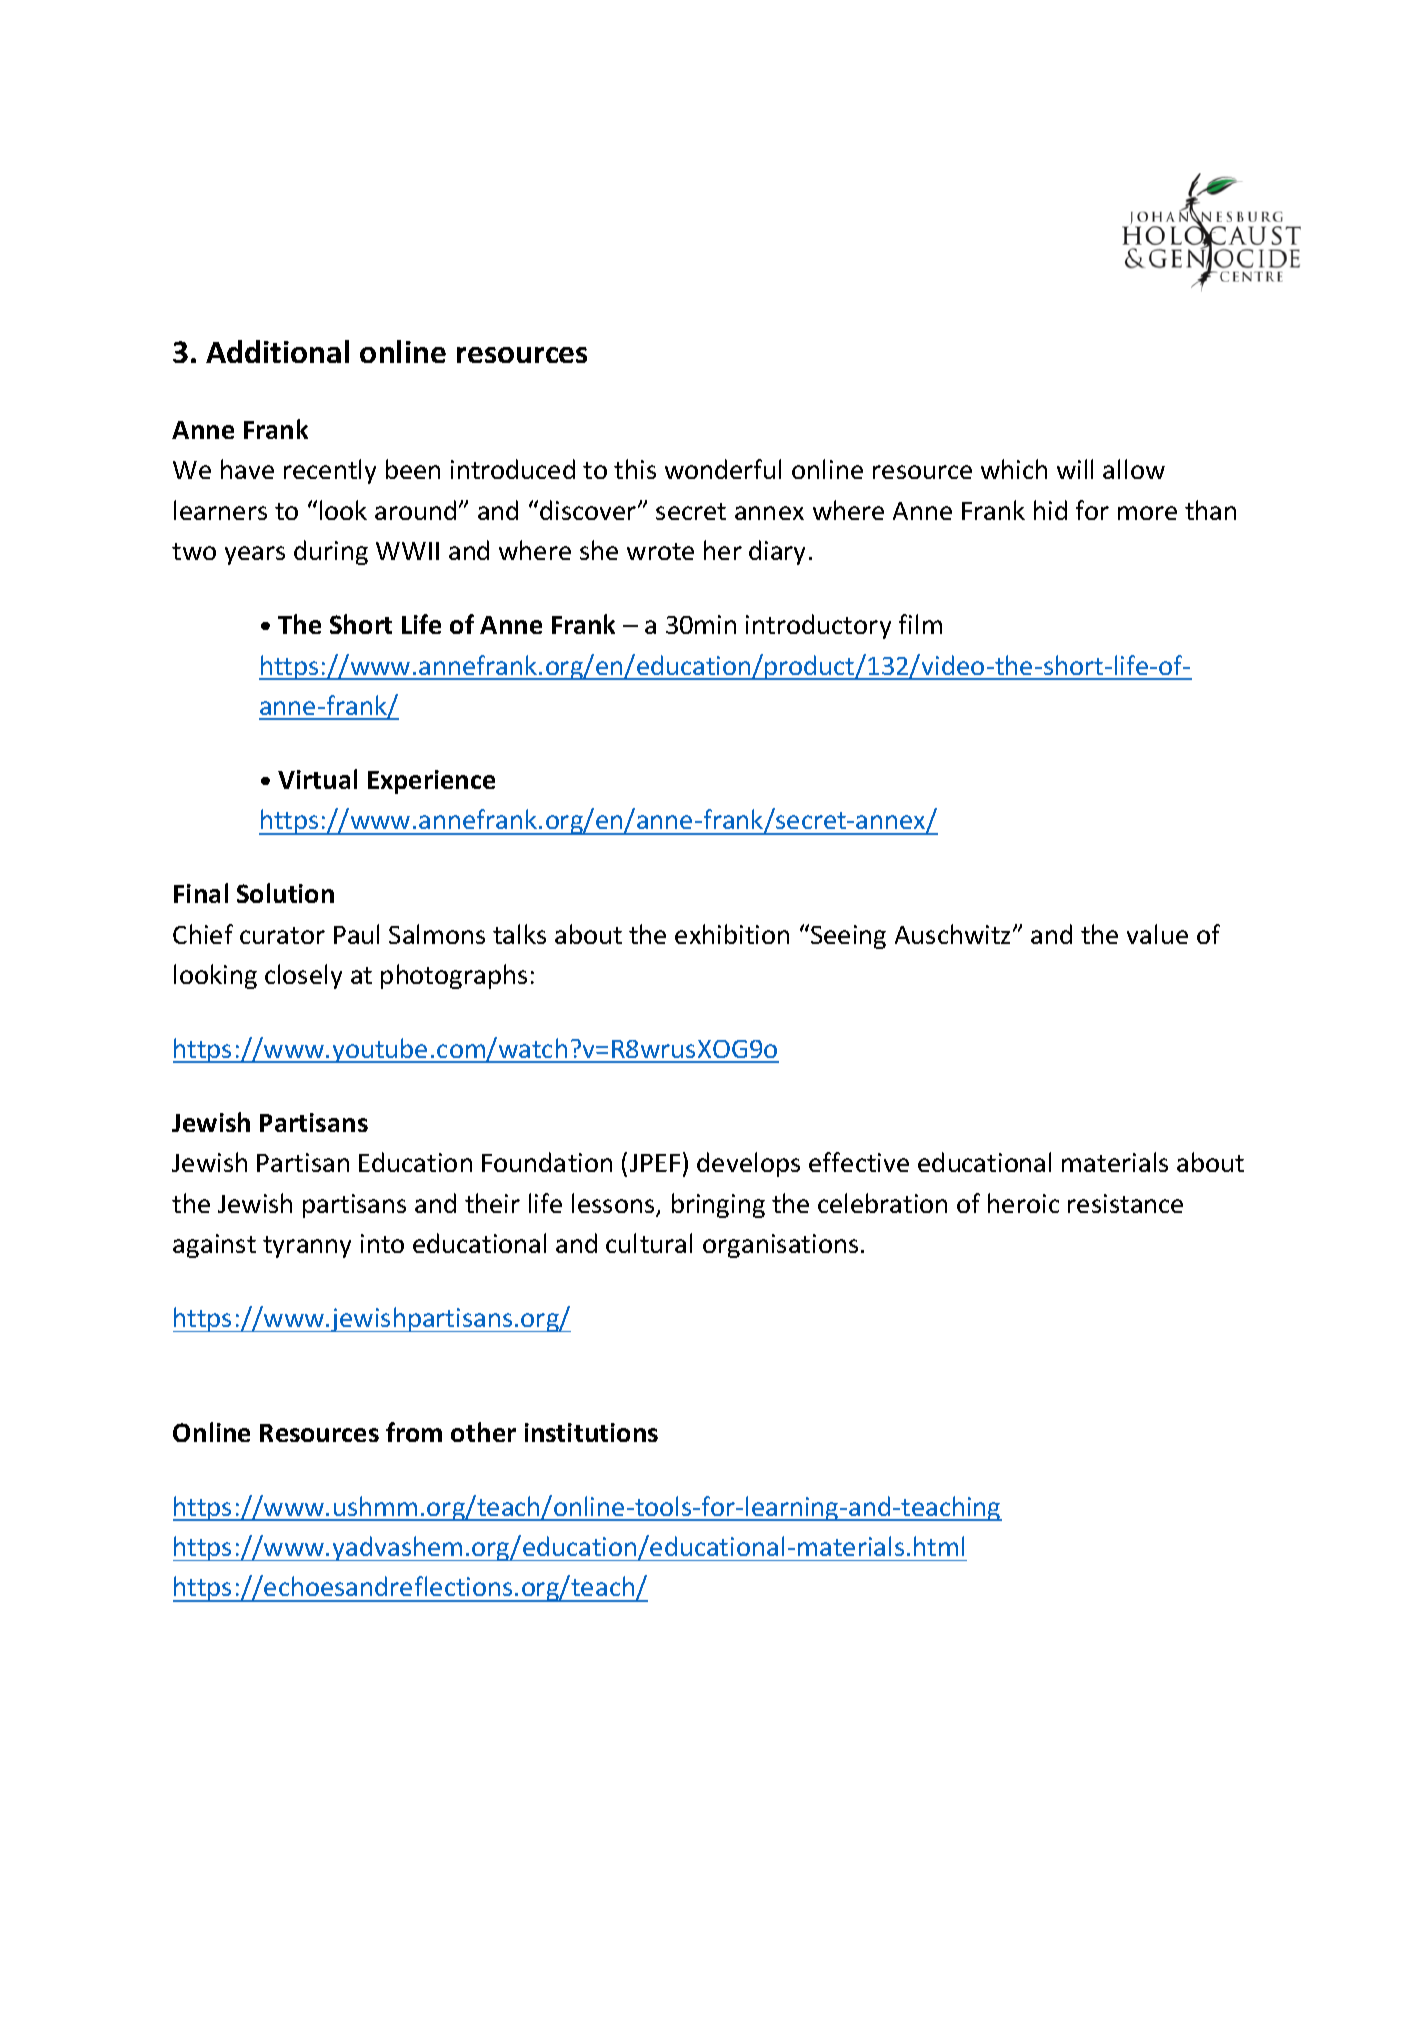 The width and height of the screenshot is (1427, 2019). What do you see at coordinates (1125, 1203) in the screenshot?
I see `resistance` at bounding box center [1125, 1203].
